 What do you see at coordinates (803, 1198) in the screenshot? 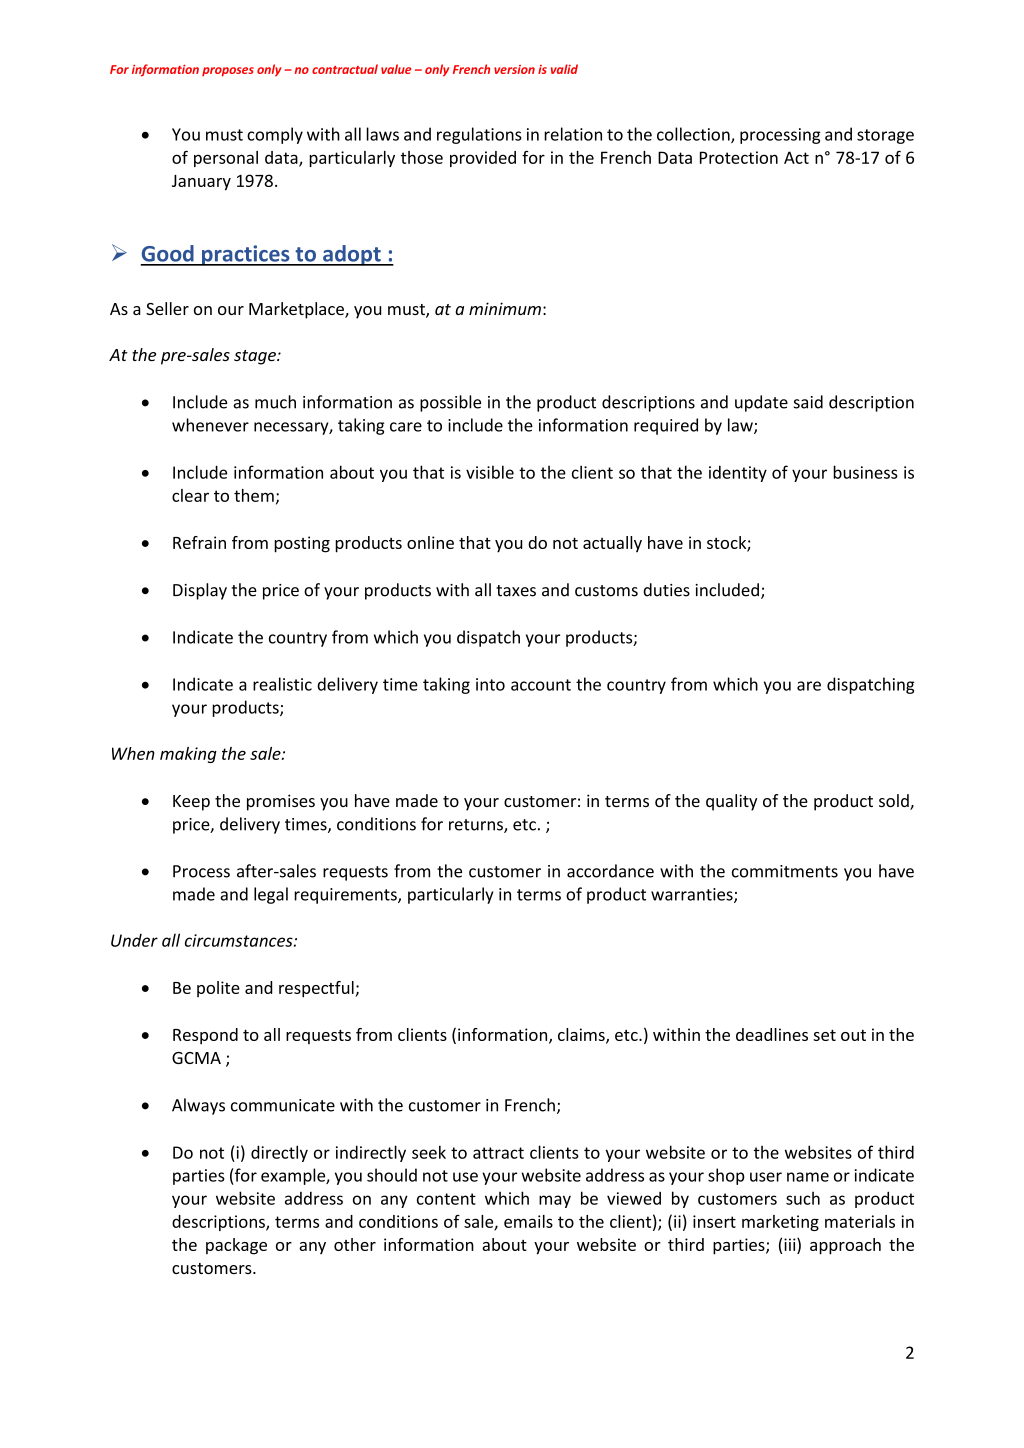
I see `such` at bounding box center [803, 1198].
